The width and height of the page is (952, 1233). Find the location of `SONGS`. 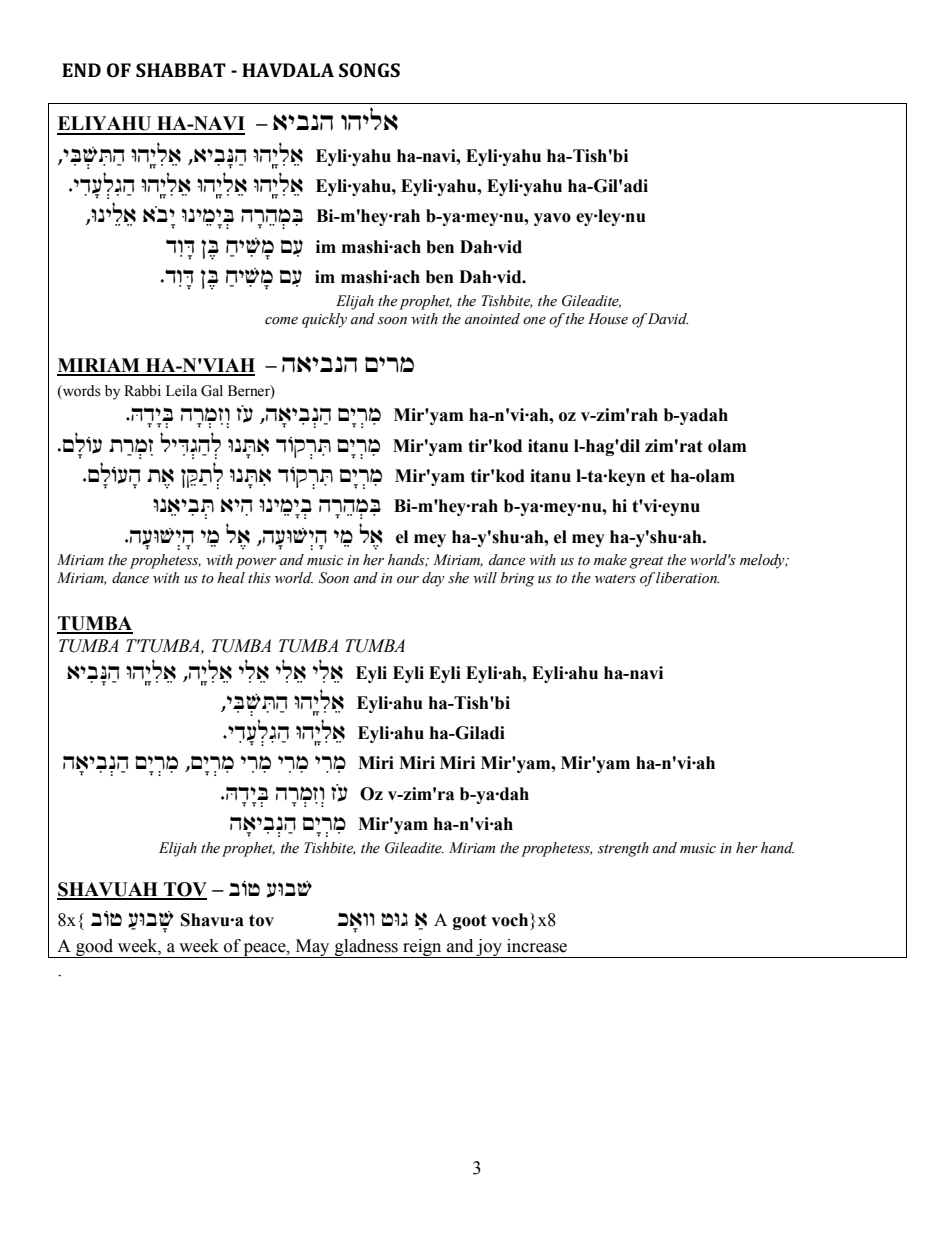

SONGS is located at coordinates (369, 70).
